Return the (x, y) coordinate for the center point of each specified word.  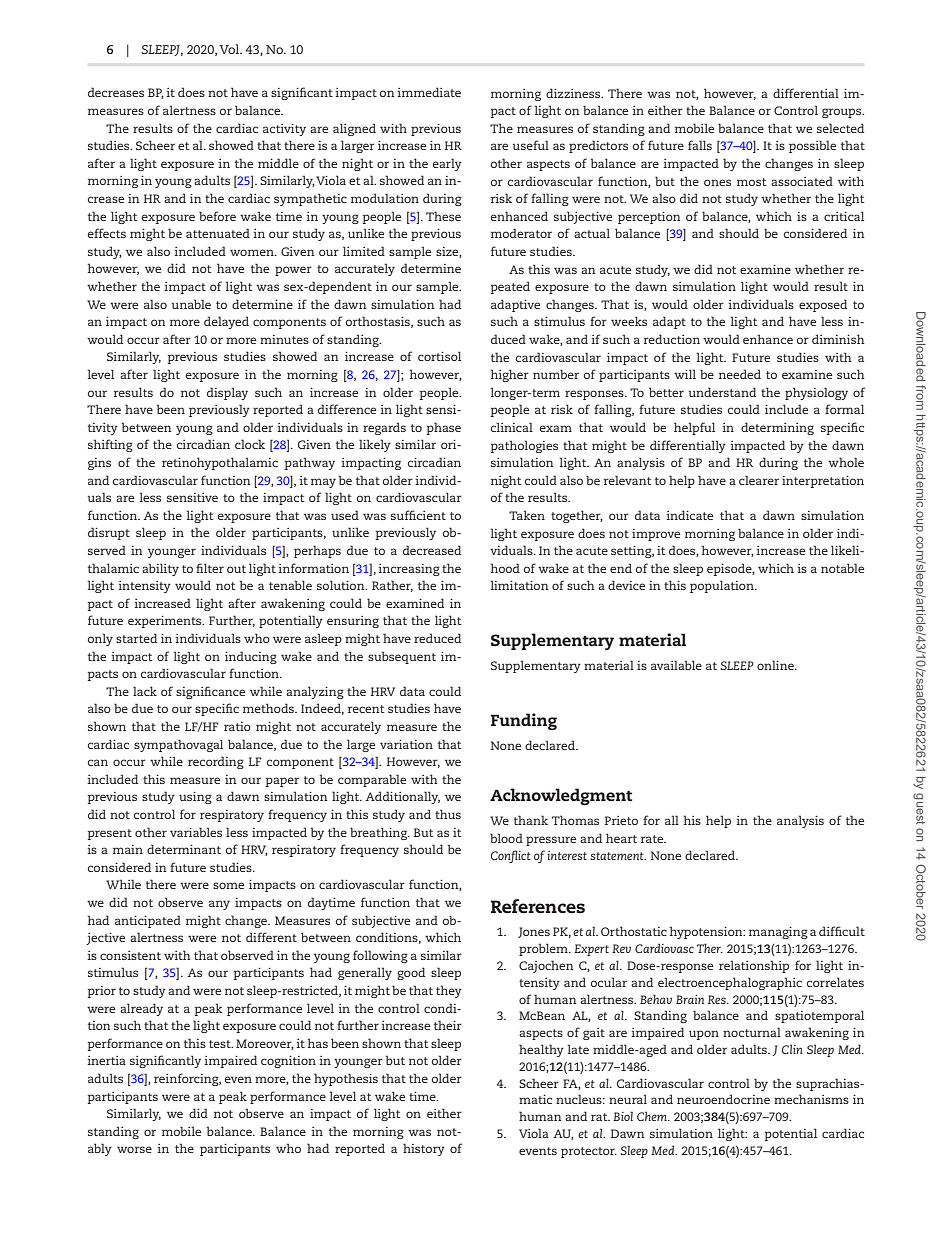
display (227, 393)
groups (843, 113)
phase (444, 428)
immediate (429, 92)
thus (448, 814)
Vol (230, 49)
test (221, 1044)
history (424, 1149)
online (776, 665)
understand (722, 392)
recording (216, 762)
